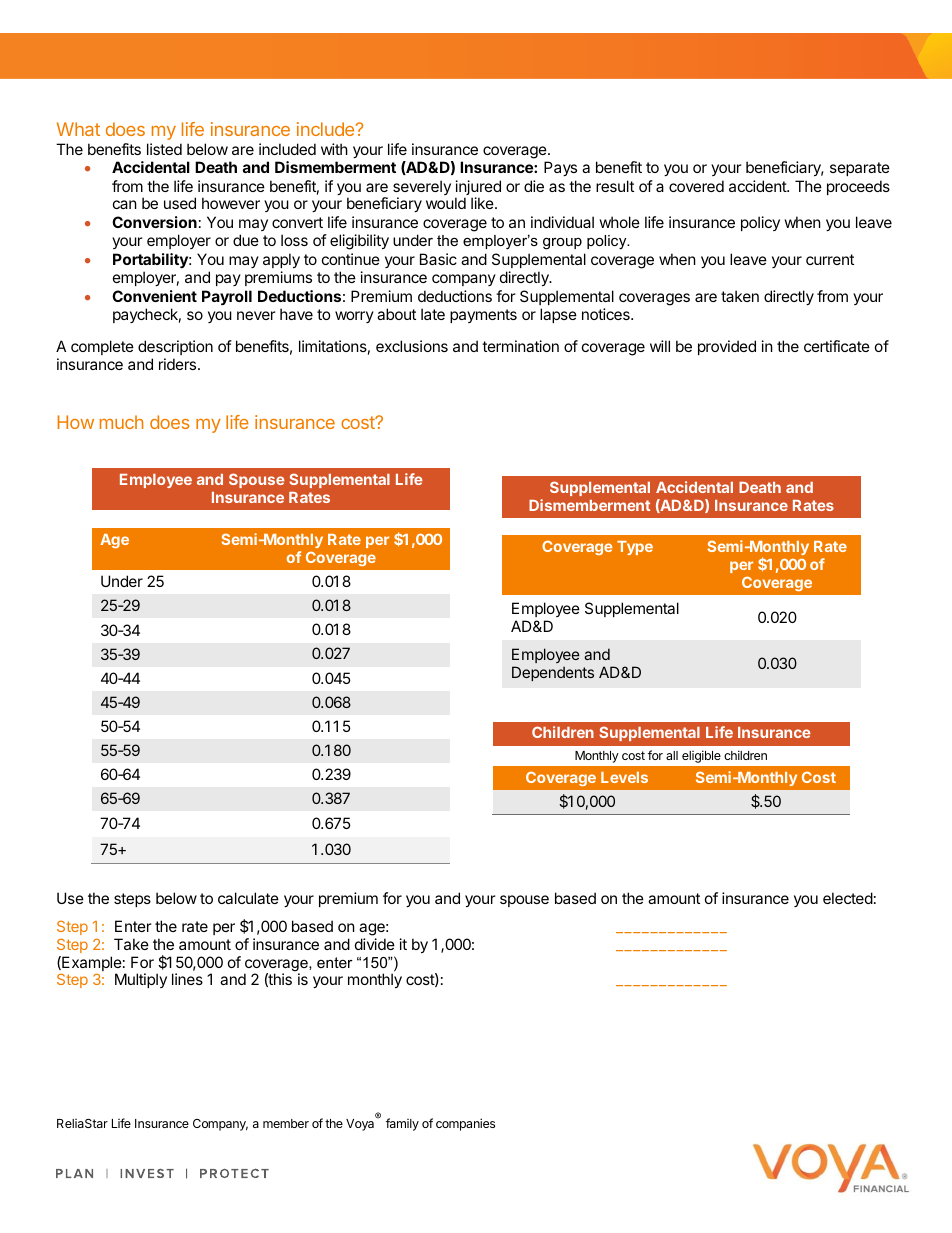 The height and width of the screenshot is (1233, 952). What do you see at coordinates (164, 149) in the screenshot?
I see `listed` at bounding box center [164, 149].
